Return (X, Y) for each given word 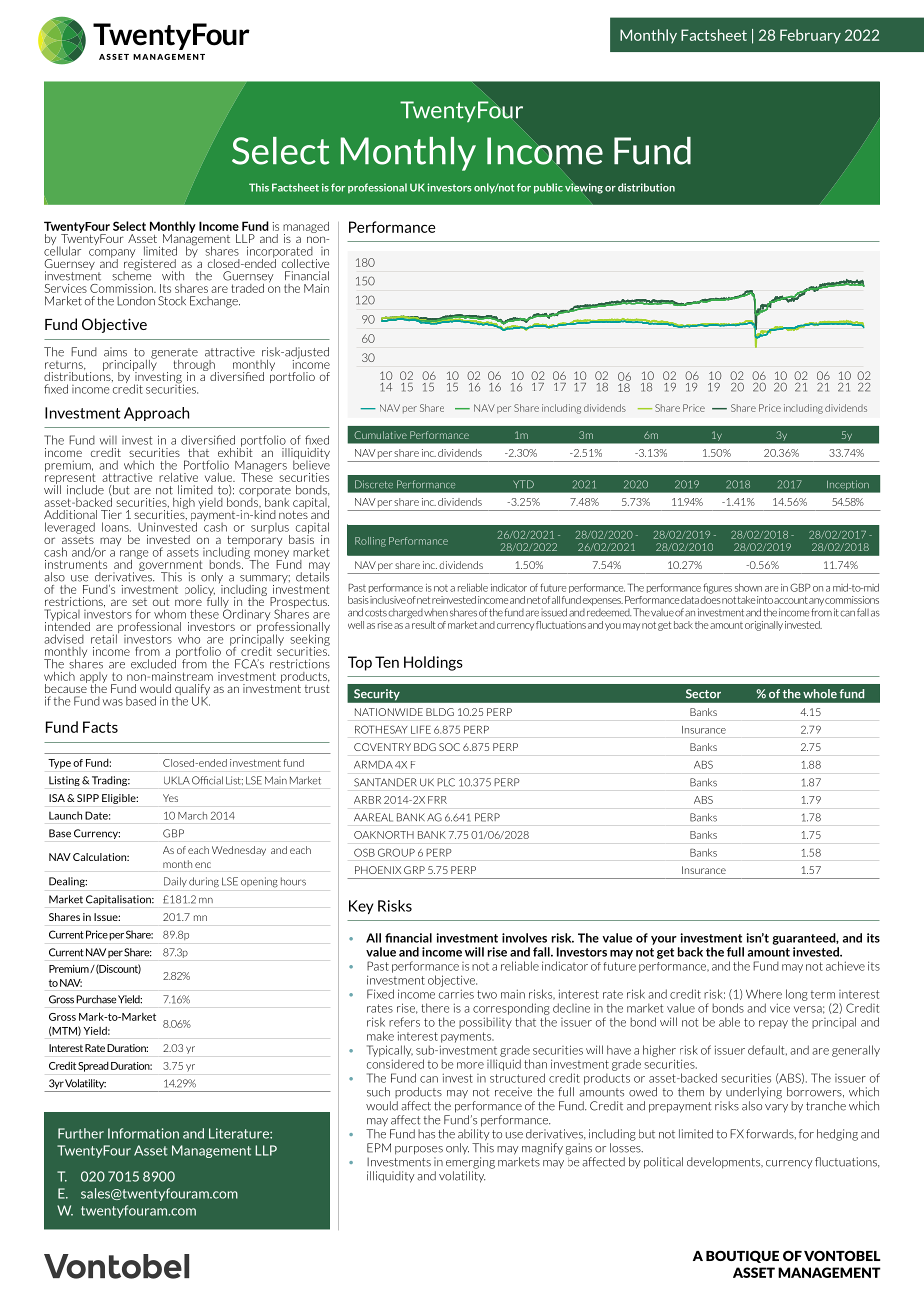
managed (306, 228)
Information (143, 1133)
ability (473, 1135)
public (548, 188)
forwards (771, 1134)
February (810, 36)
